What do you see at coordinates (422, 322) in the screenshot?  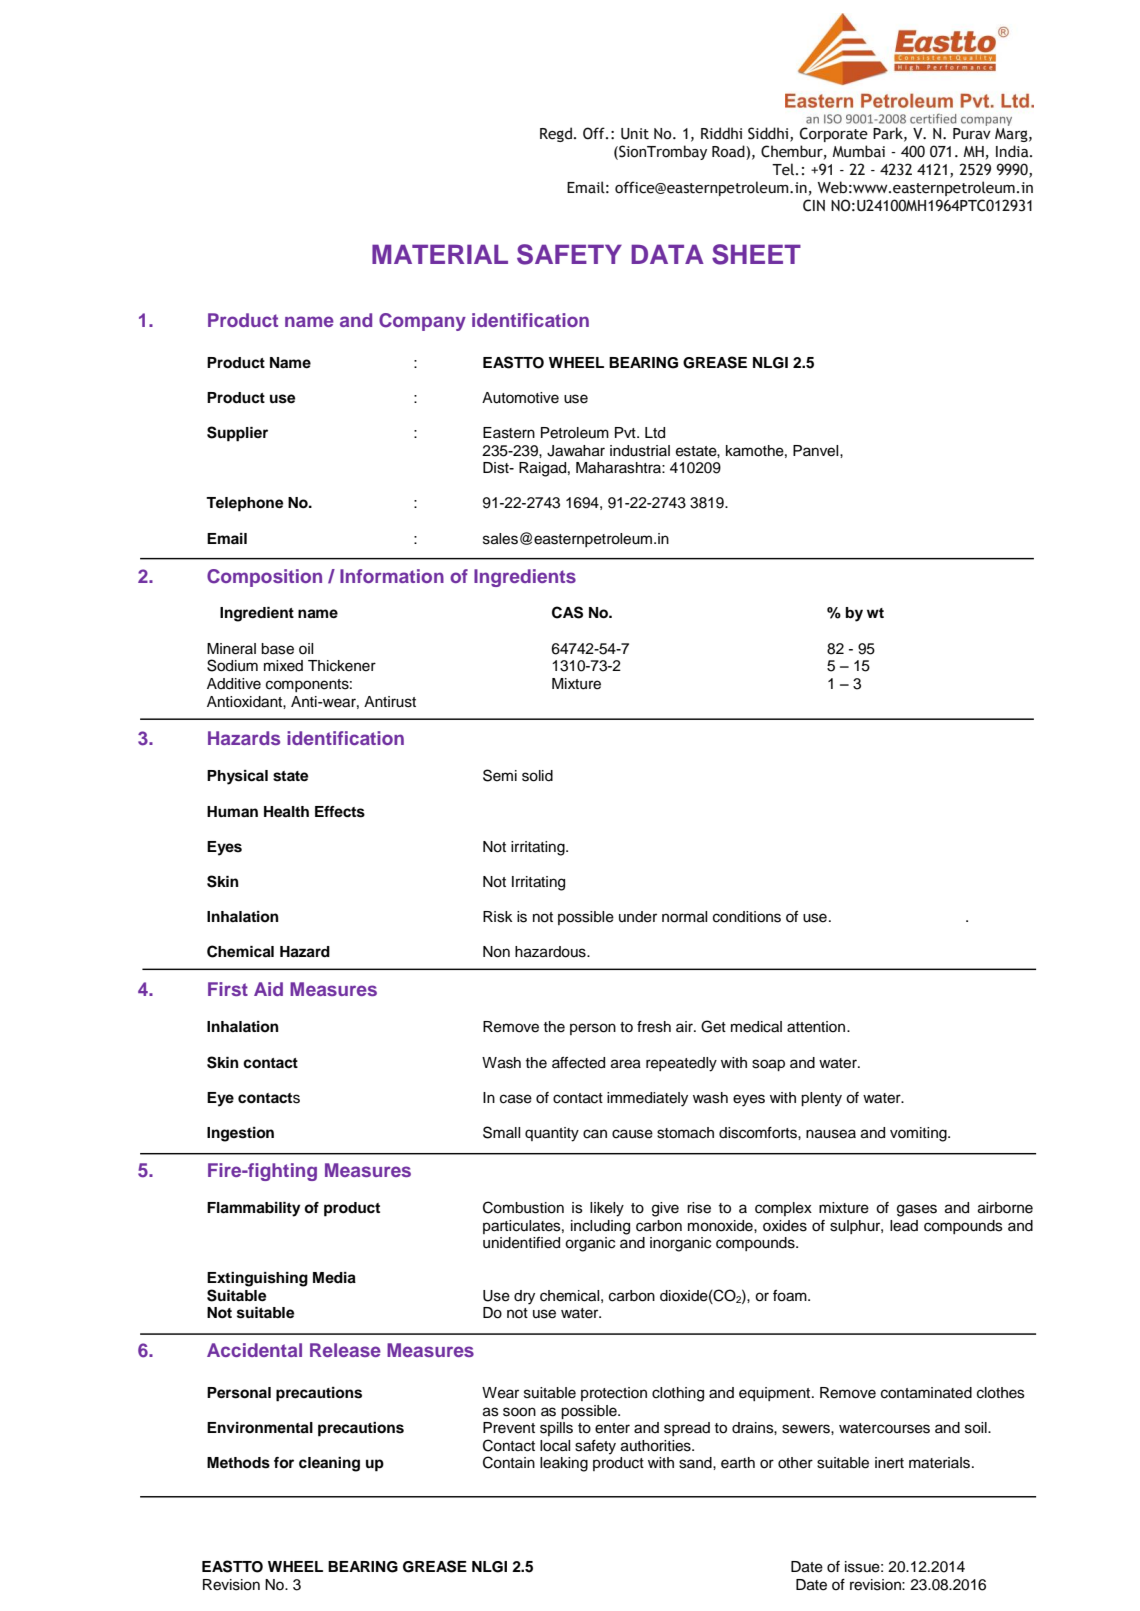 I see `Company` at bounding box center [422, 322].
